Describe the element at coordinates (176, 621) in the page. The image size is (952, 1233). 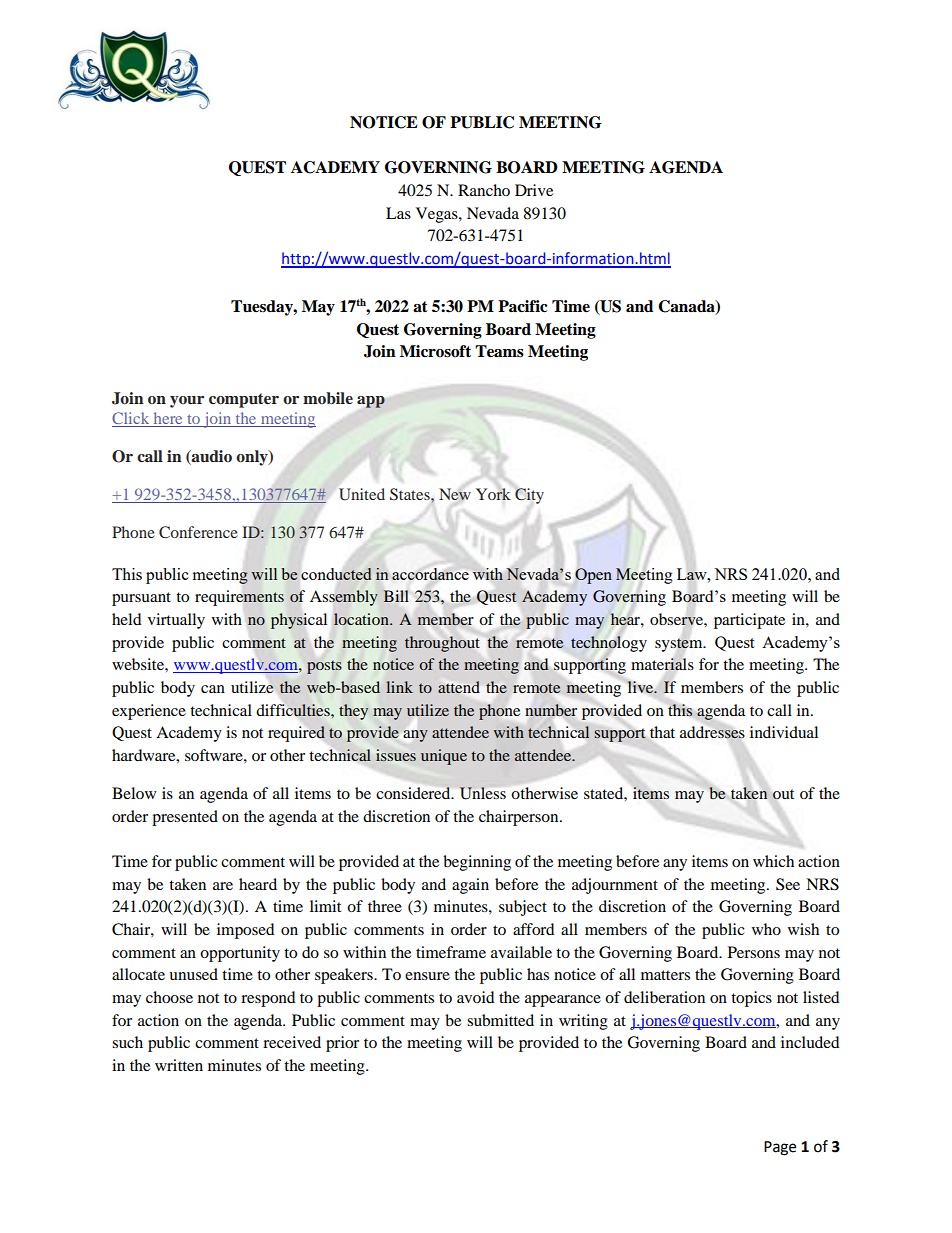
I see `virtually` at that location.
